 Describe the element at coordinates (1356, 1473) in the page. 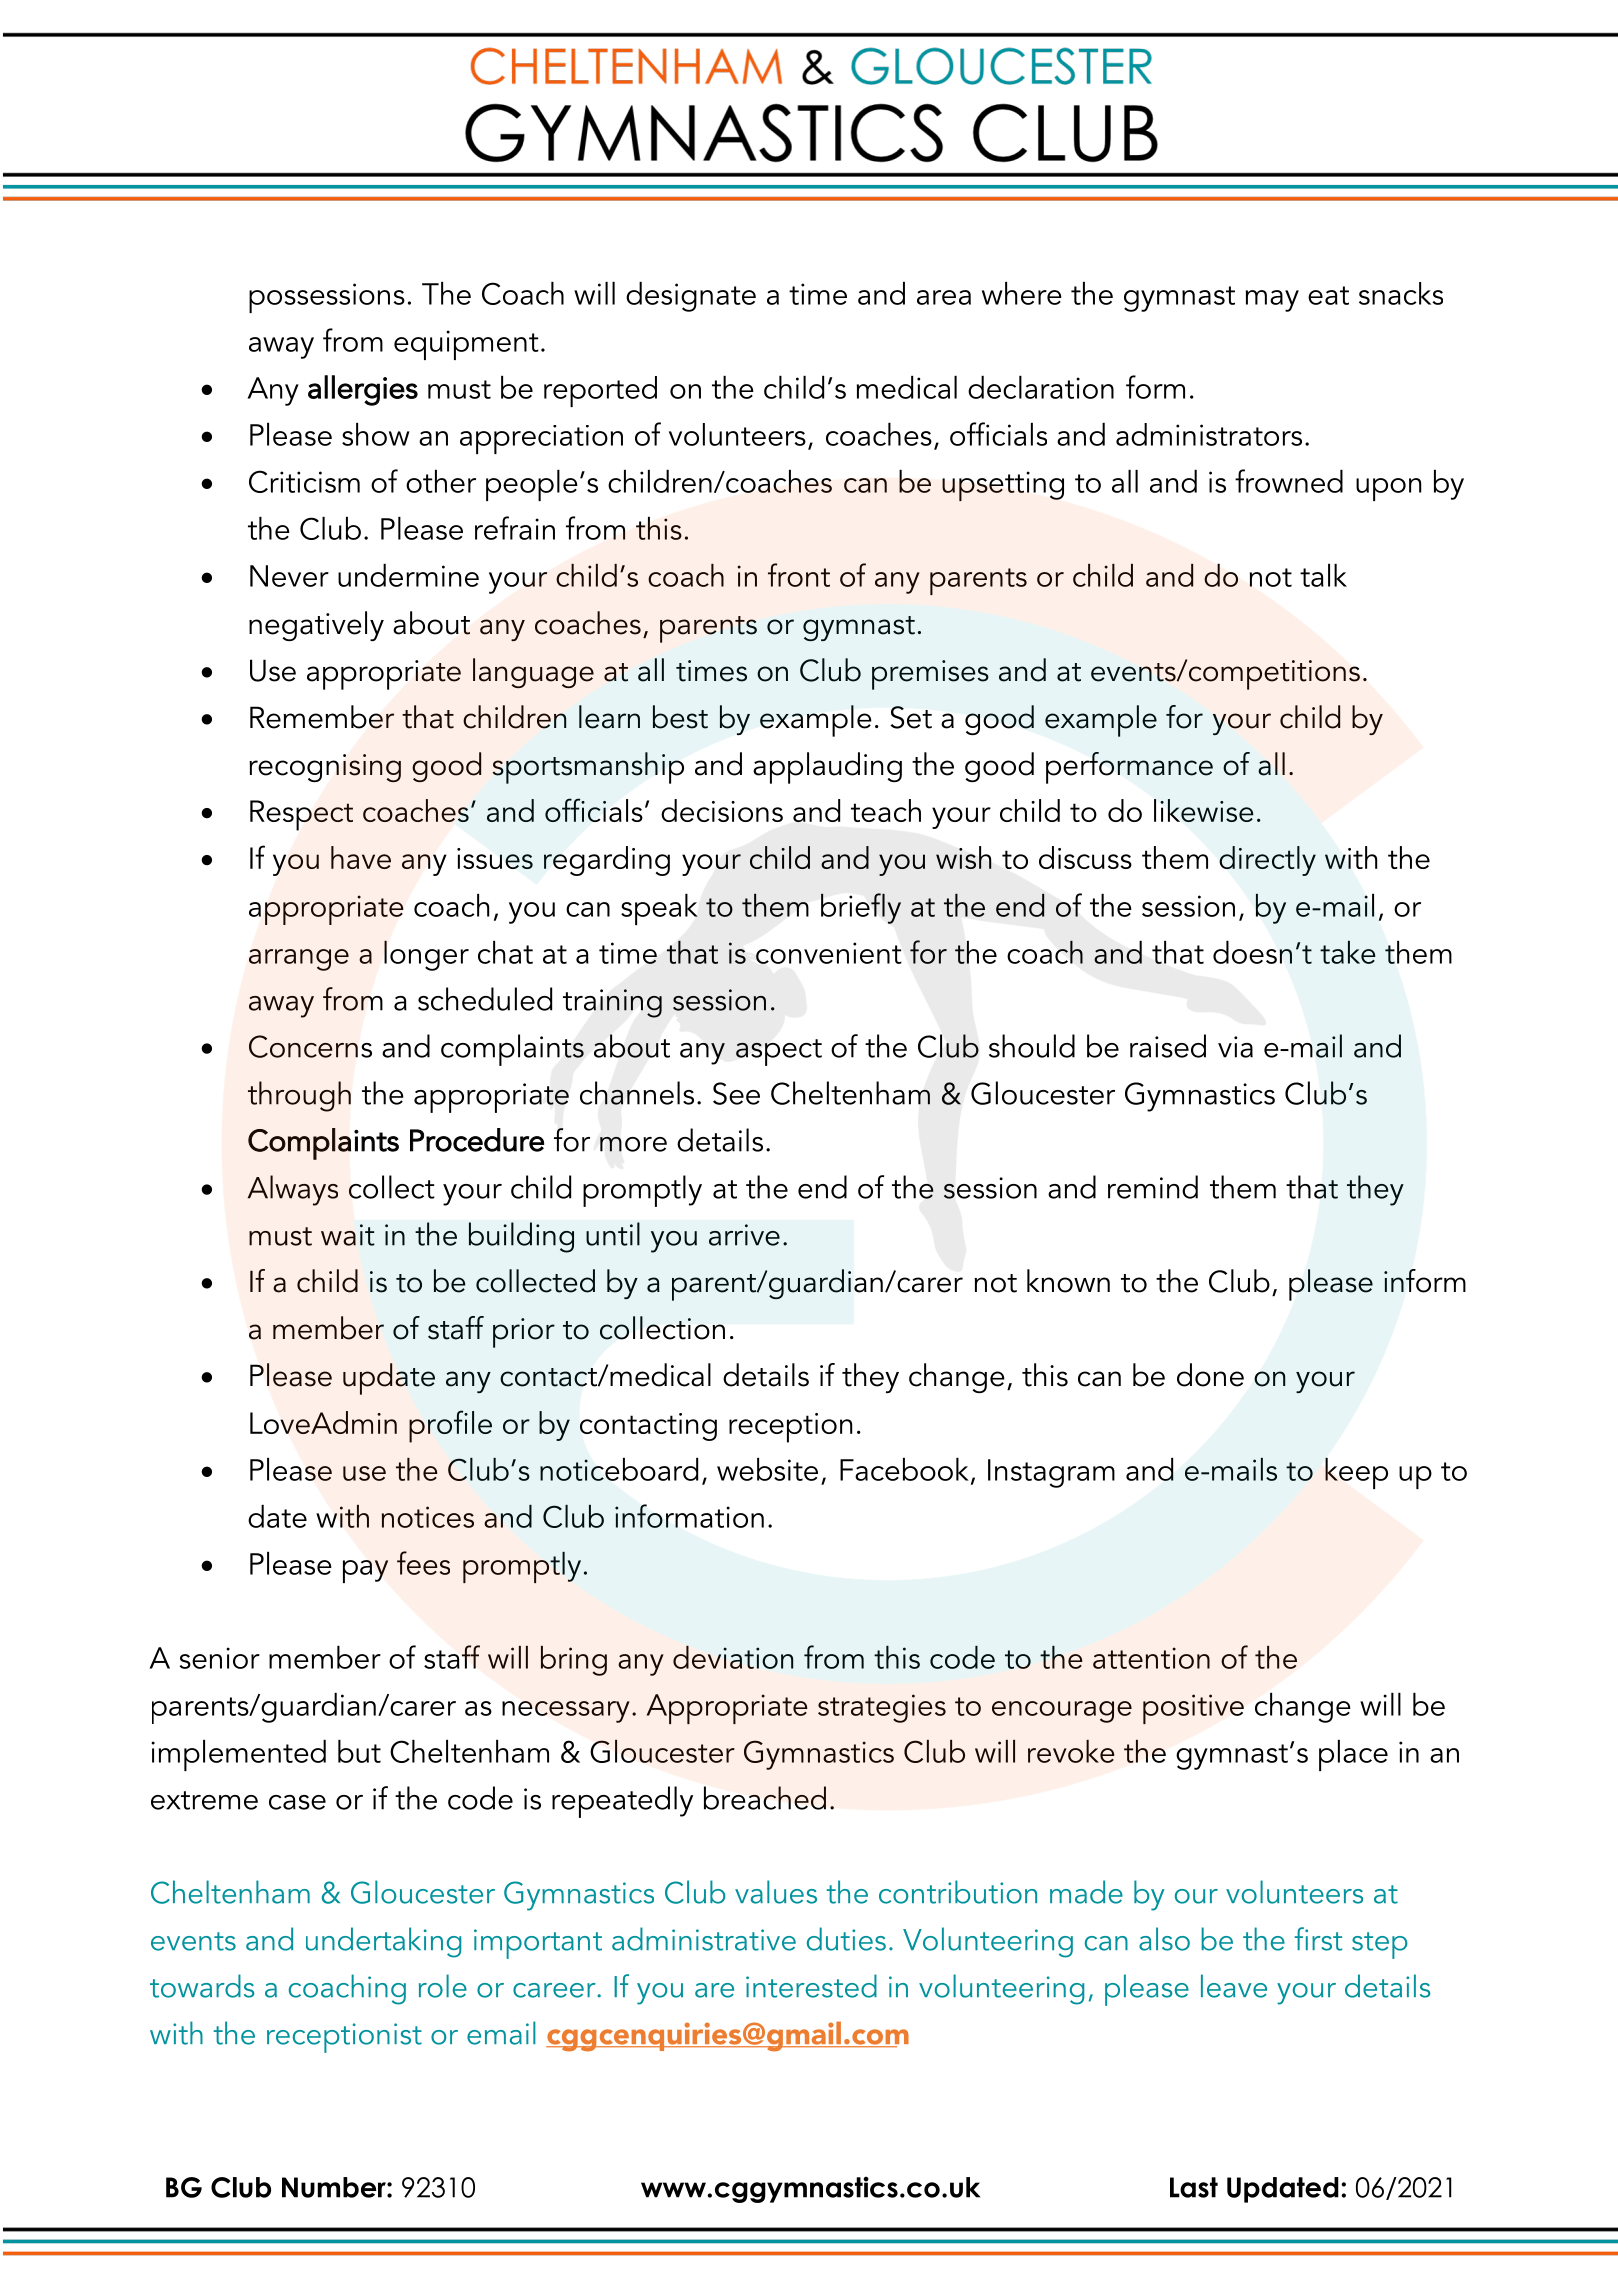

I see `keep` at that location.
